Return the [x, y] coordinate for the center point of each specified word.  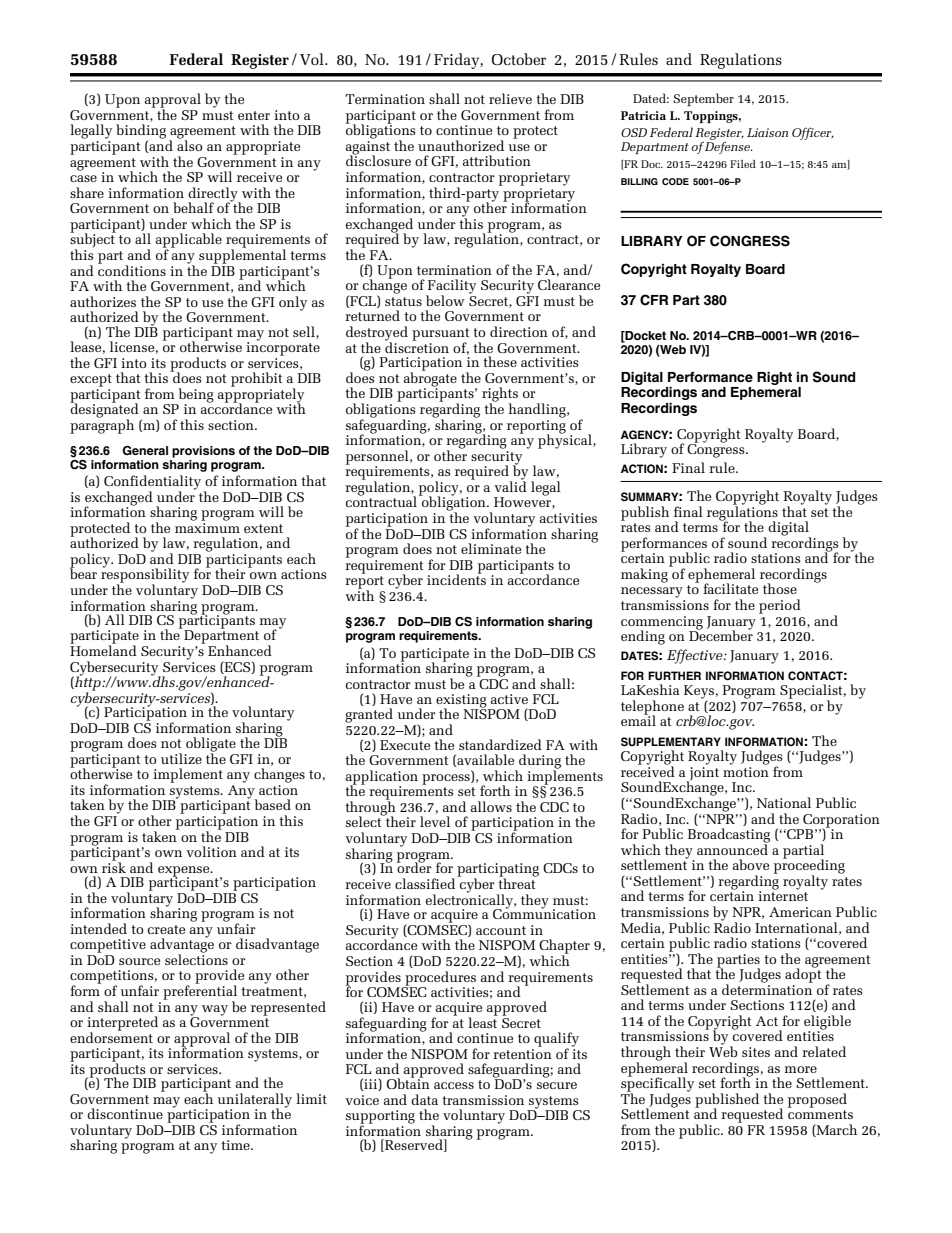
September [703, 99]
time [236, 1145]
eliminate [491, 548]
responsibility [145, 576]
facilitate [730, 588]
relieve [510, 98]
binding [141, 132]
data [424, 1099]
